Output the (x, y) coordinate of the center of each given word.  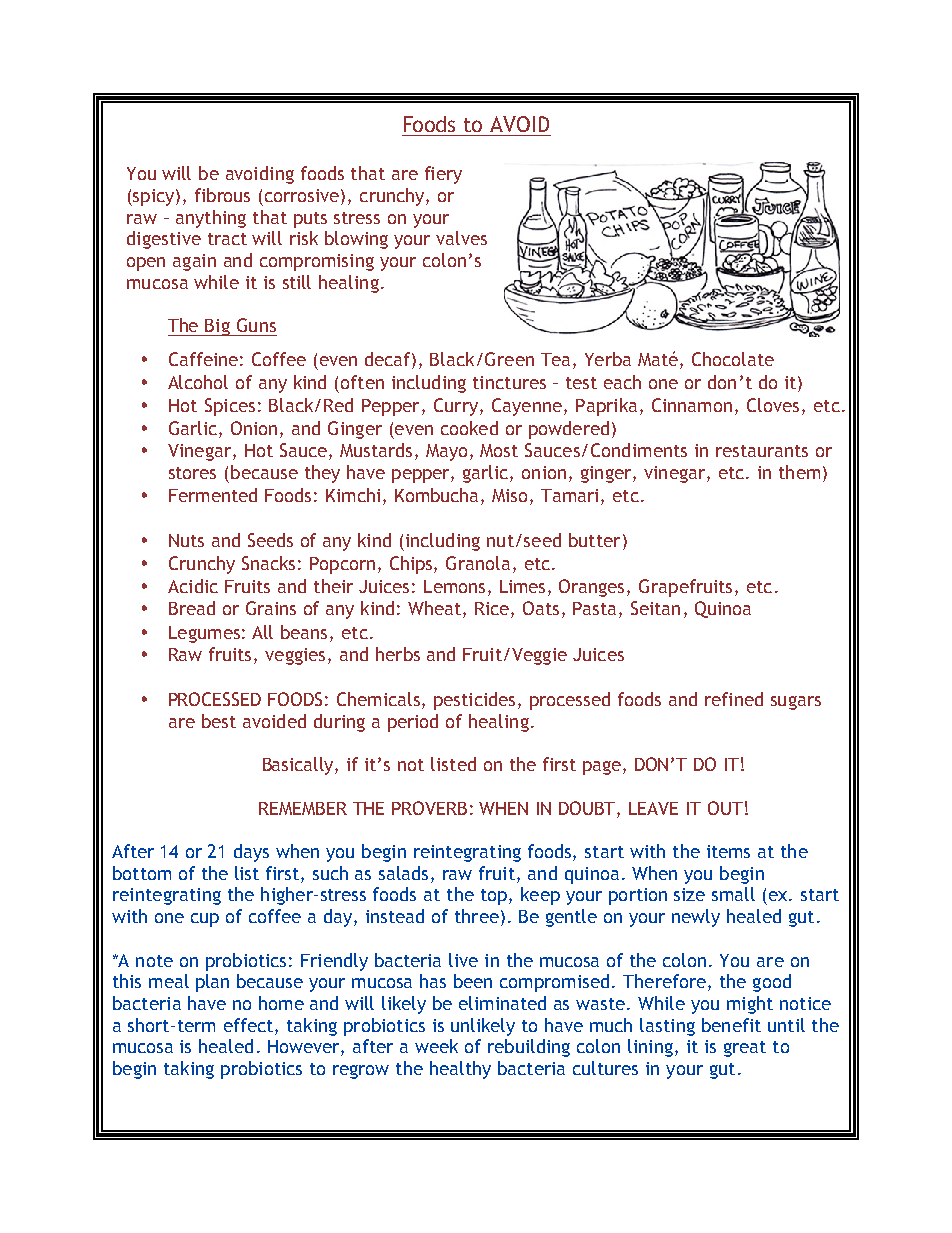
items (728, 851)
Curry (456, 407)
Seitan (655, 608)
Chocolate (733, 359)
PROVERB (429, 808)
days (251, 853)
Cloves (773, 405)
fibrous (222, 195)
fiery (443, 175)
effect (250, 1025)
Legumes (204, 634)
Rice (493, 610)
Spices (230, 407)
